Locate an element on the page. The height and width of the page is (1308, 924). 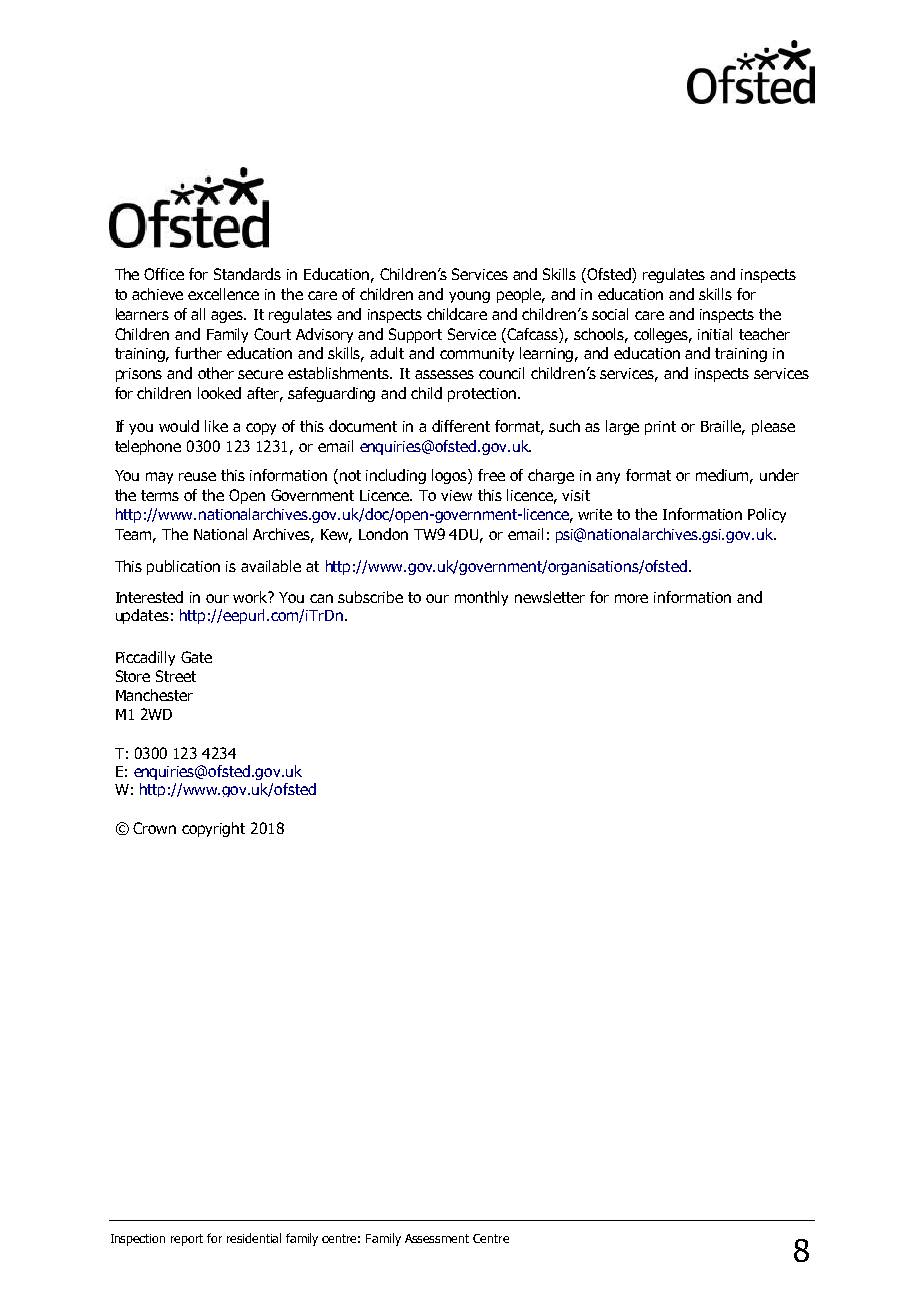
Manchester is located at coordinates (154, 695).
